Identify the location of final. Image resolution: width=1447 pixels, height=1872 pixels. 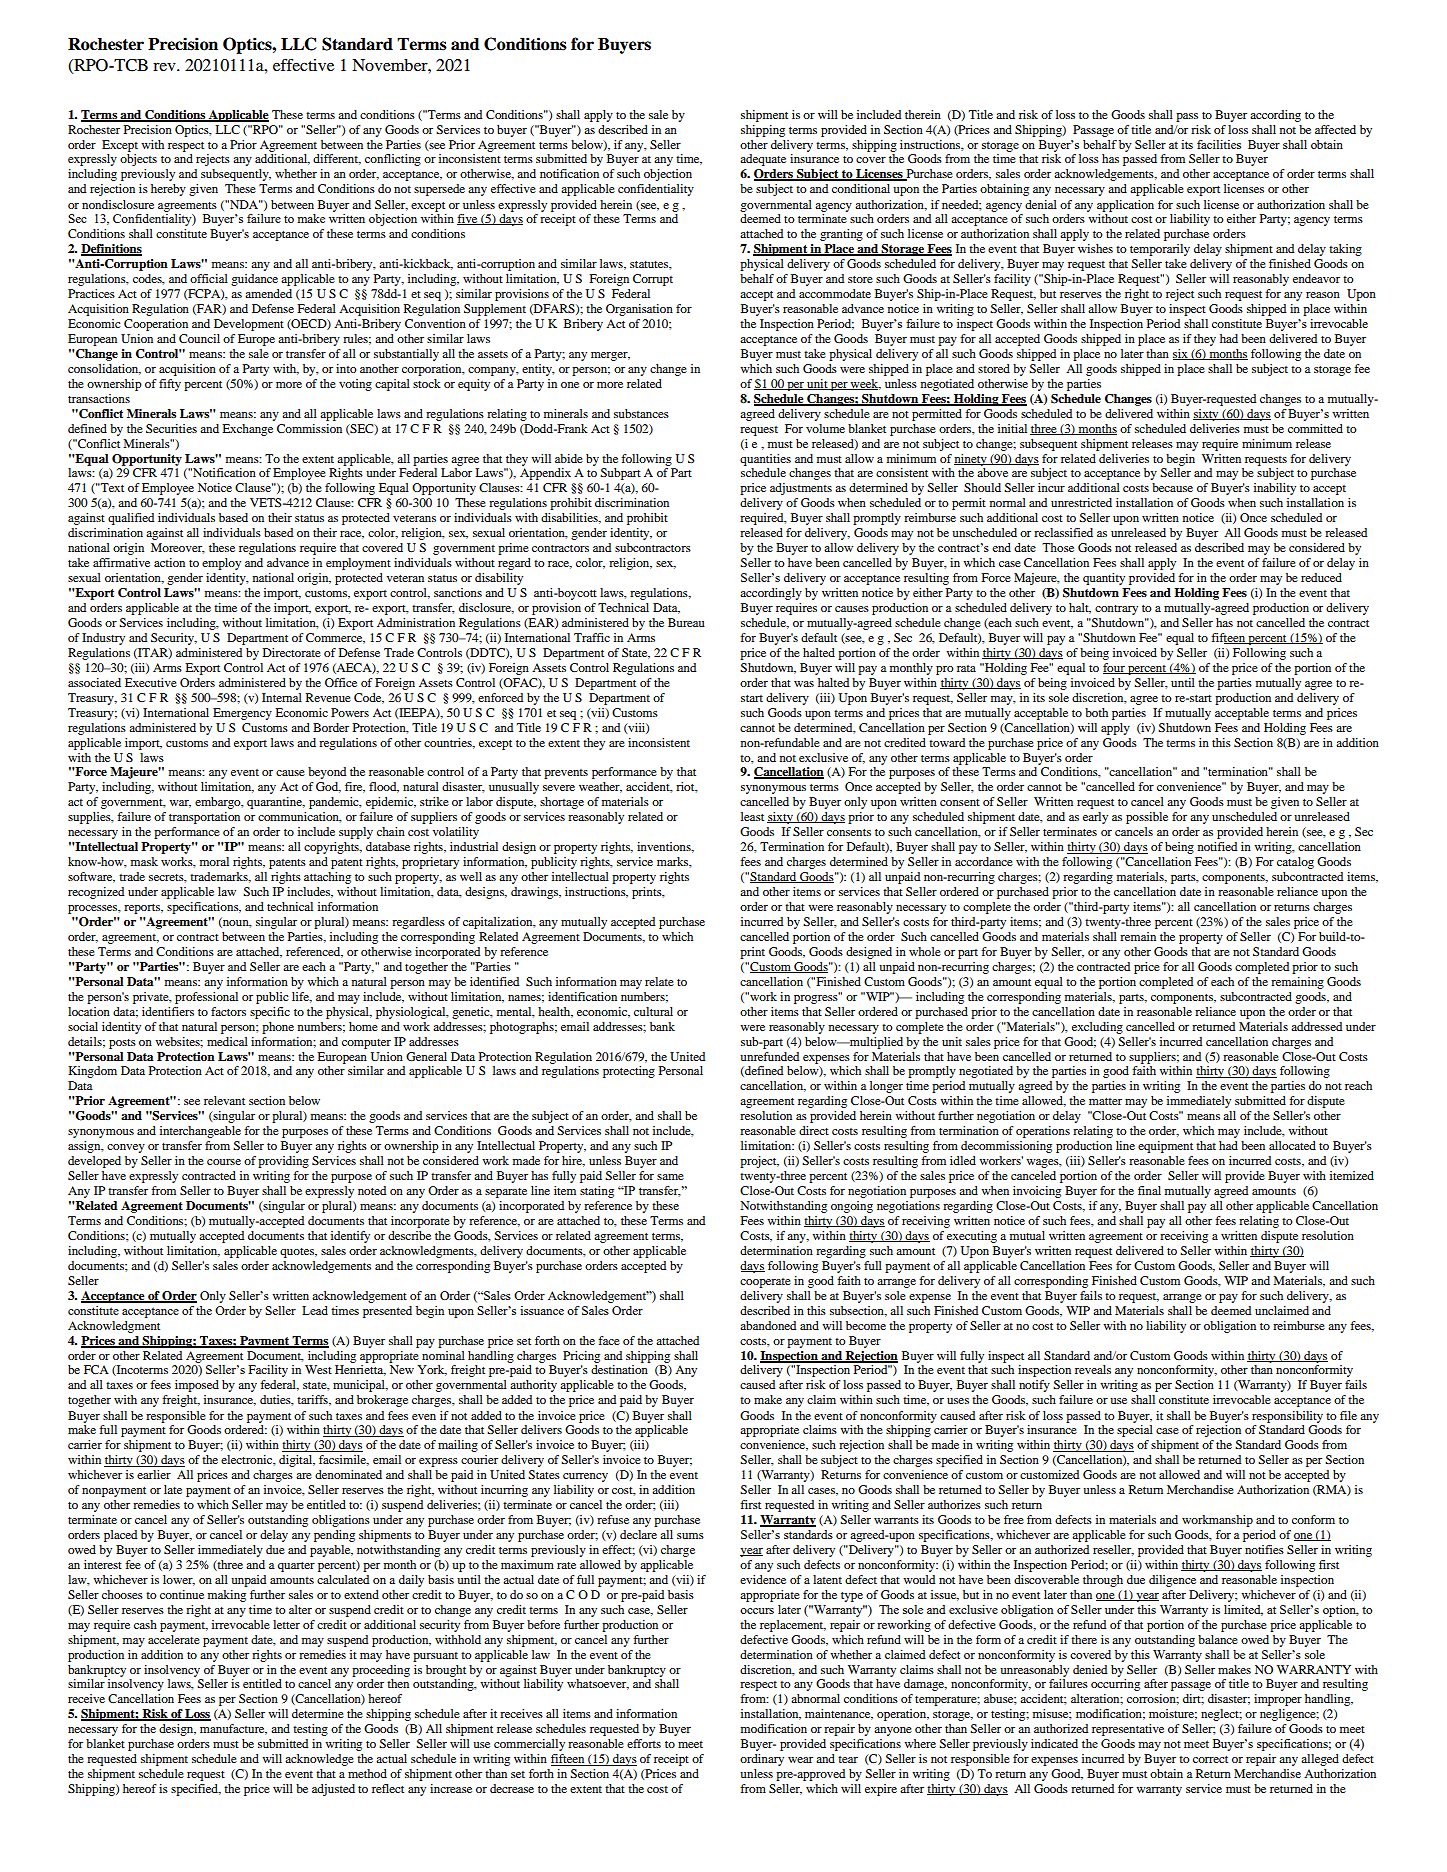
(1149, 1190).
